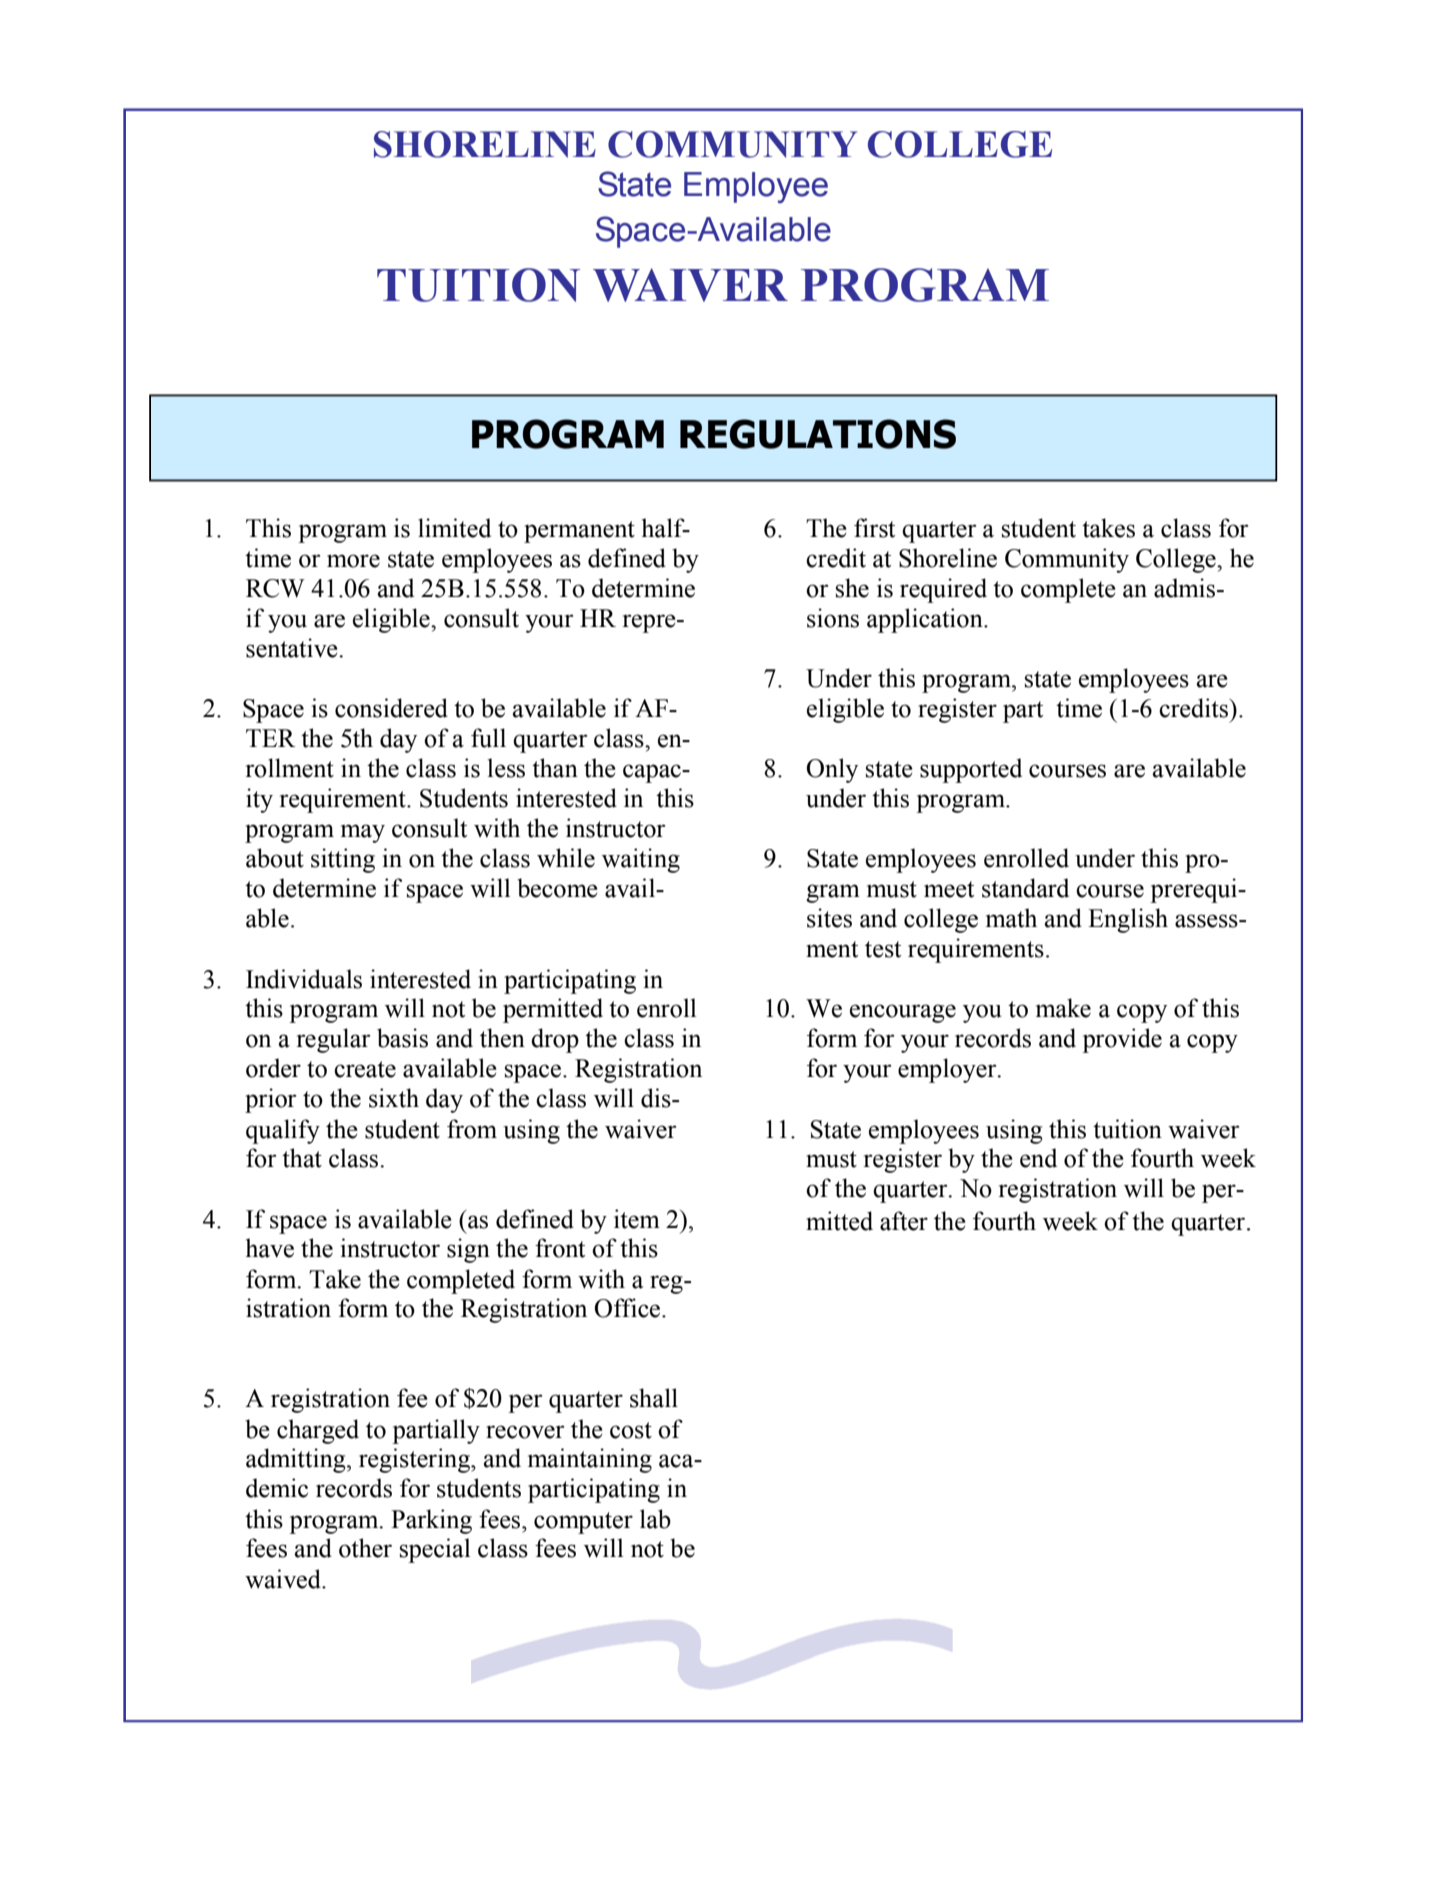 The width and height of the image is (1452, 1879). Describe the element at coordinates (402, 1038) in the image. I see `basis` at that location.
